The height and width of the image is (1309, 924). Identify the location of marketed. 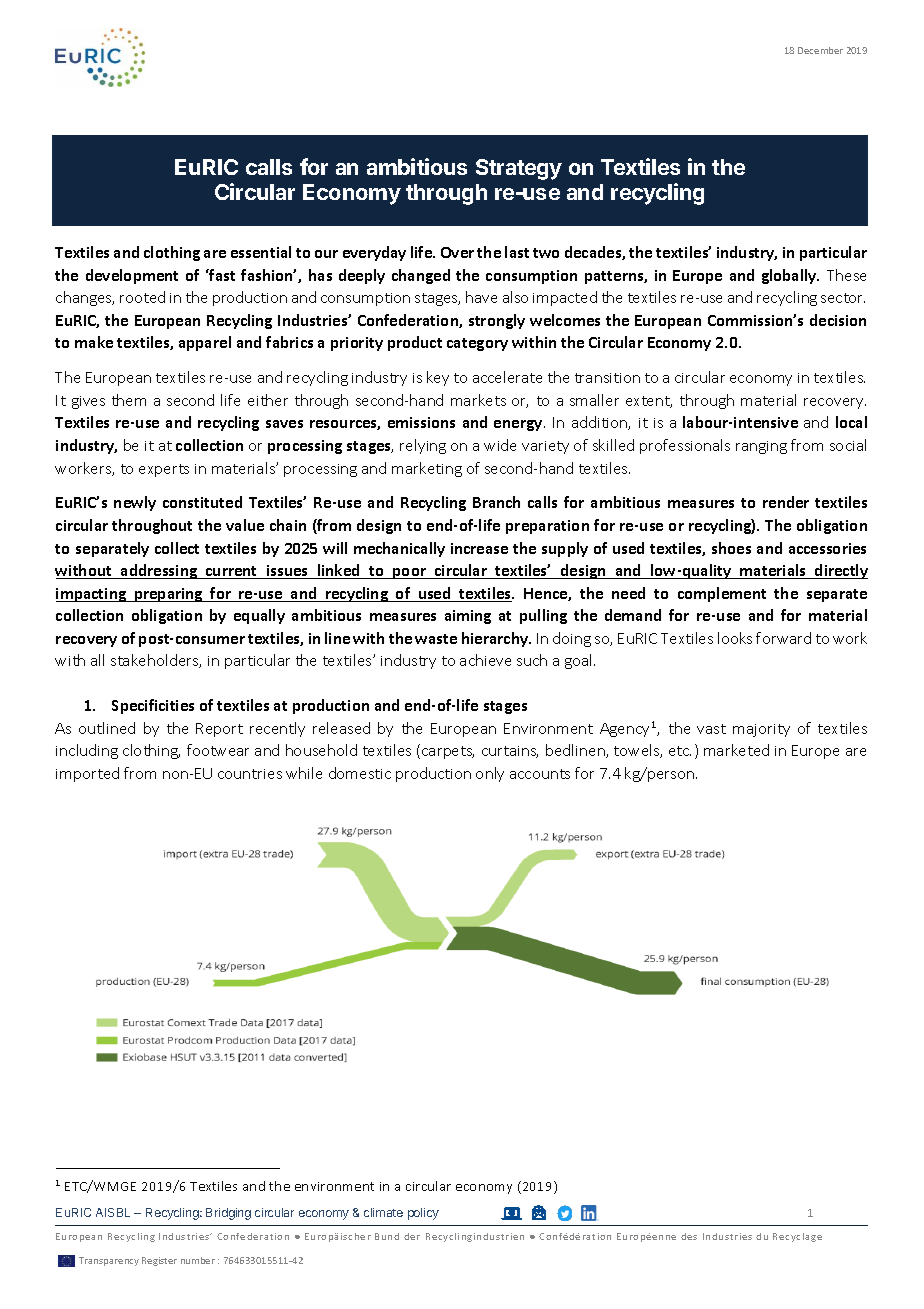
(736, 750).
